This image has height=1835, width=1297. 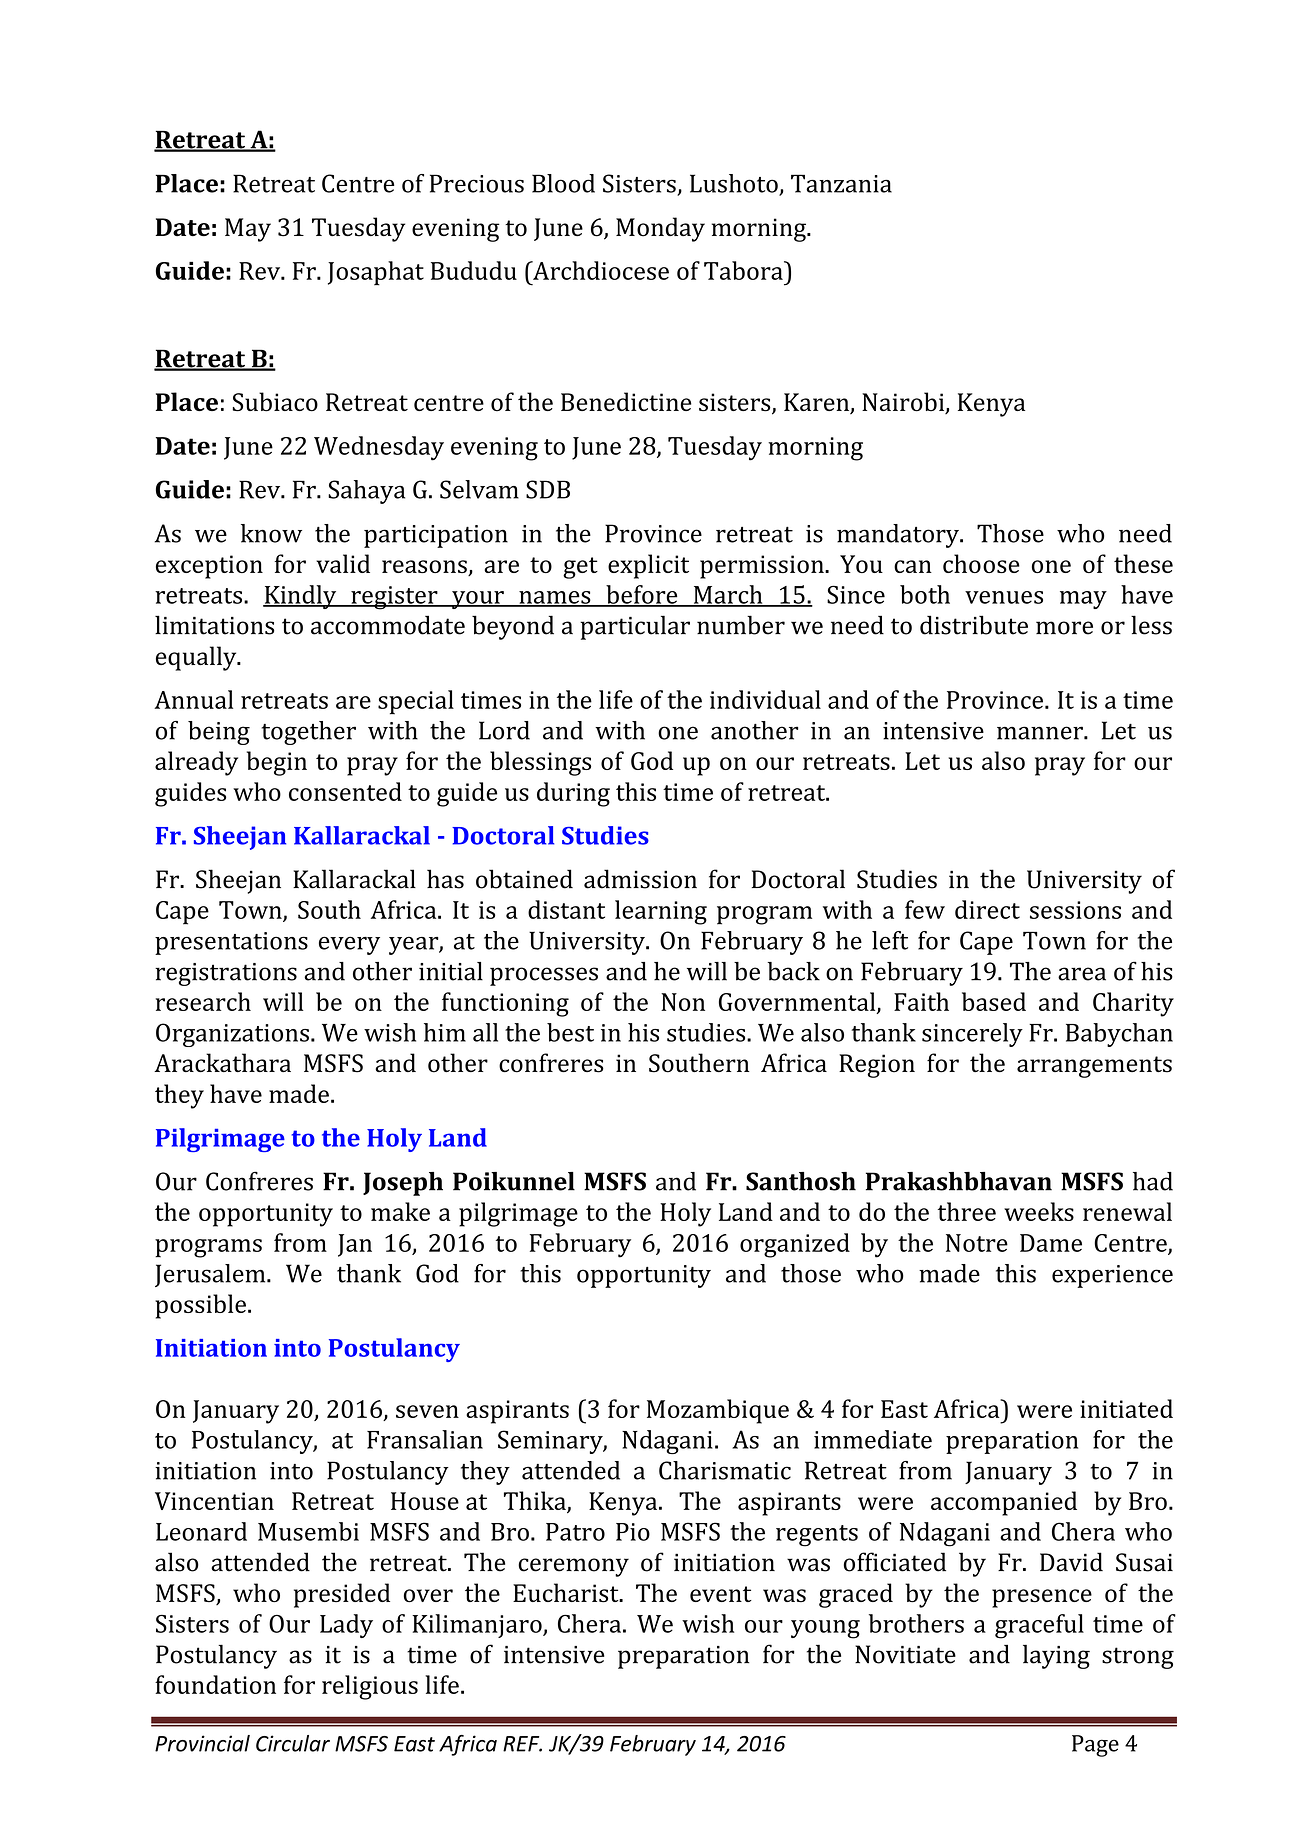 What do you see at coordinates (660, 229) in the image?
I see `Monday` at bounding box center [660, 229].
